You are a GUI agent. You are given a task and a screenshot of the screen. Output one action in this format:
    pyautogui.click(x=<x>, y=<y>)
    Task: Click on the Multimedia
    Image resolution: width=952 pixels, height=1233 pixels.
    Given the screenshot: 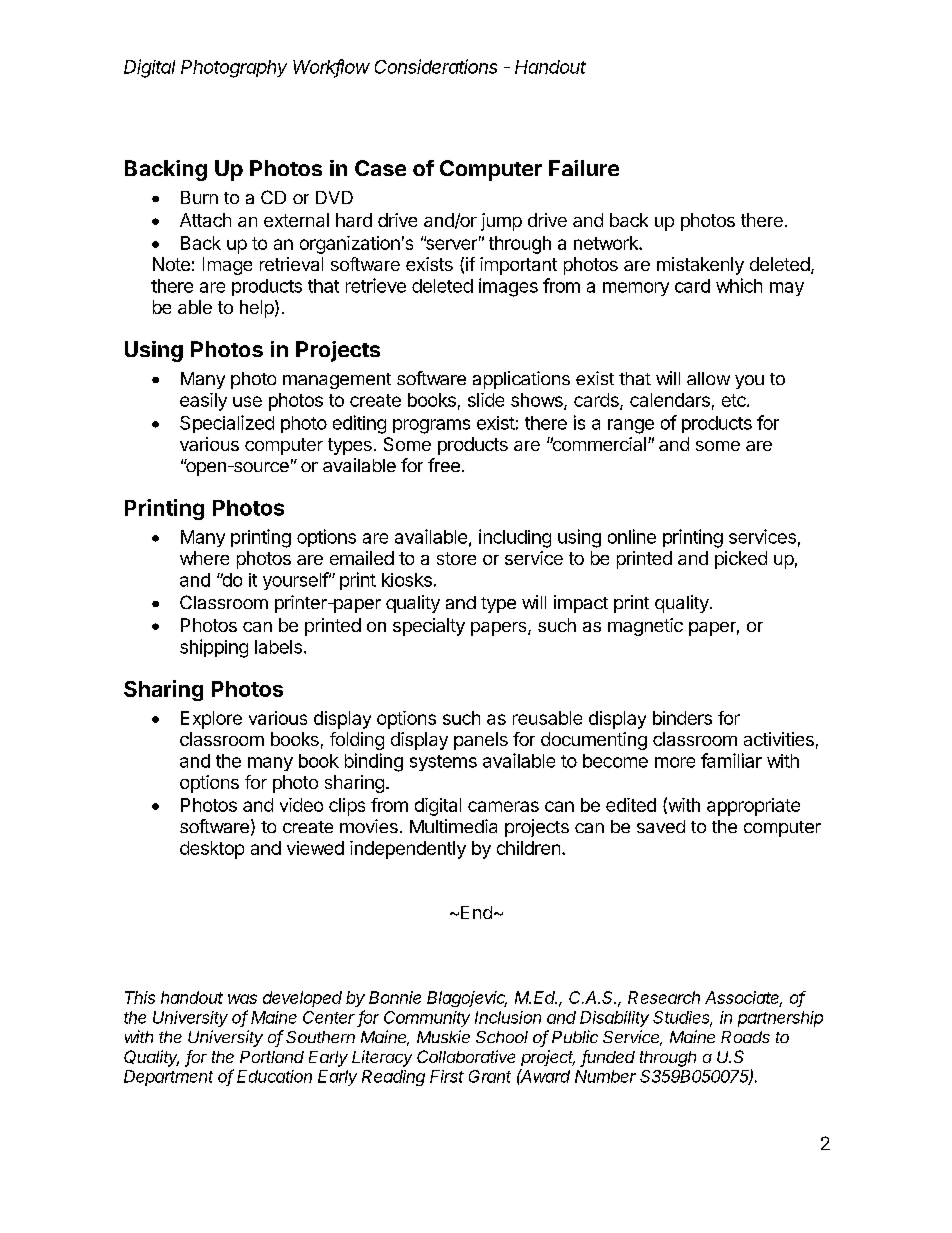 What is the action you would take?
    pyautogui.click(x=453, y=826)
